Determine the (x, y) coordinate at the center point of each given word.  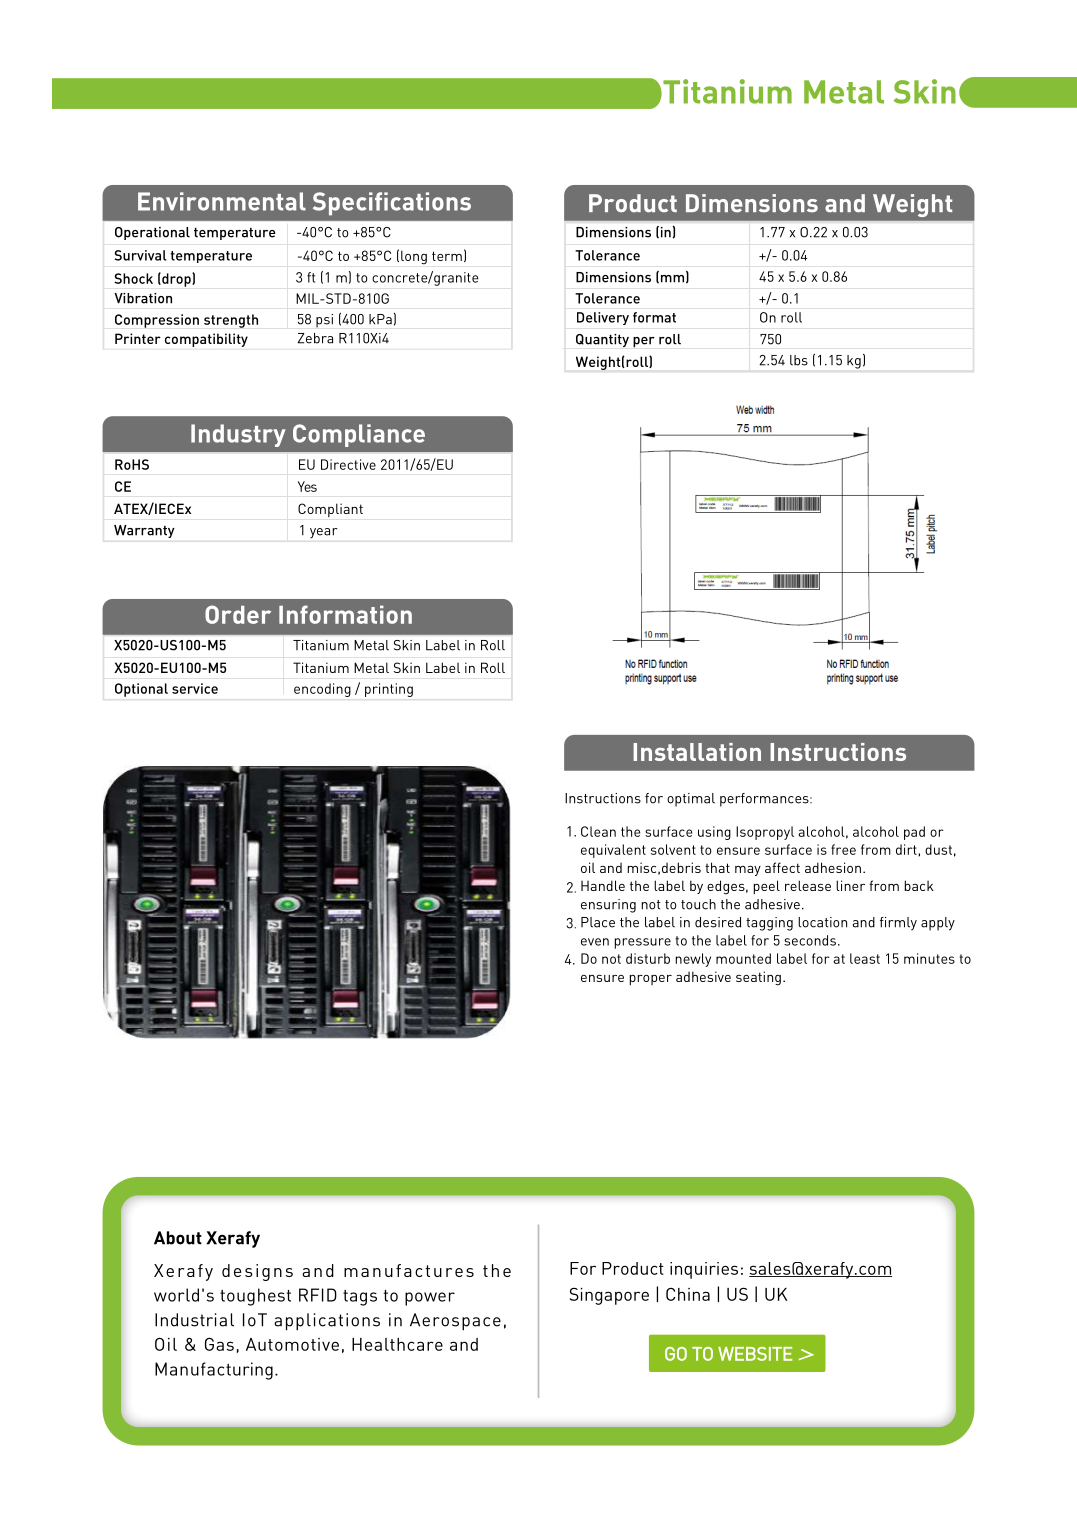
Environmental (222, 201)
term (447, 256)
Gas (219, 1344)
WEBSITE (755, 1354)
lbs (799, 360)
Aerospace (455, 1322)
